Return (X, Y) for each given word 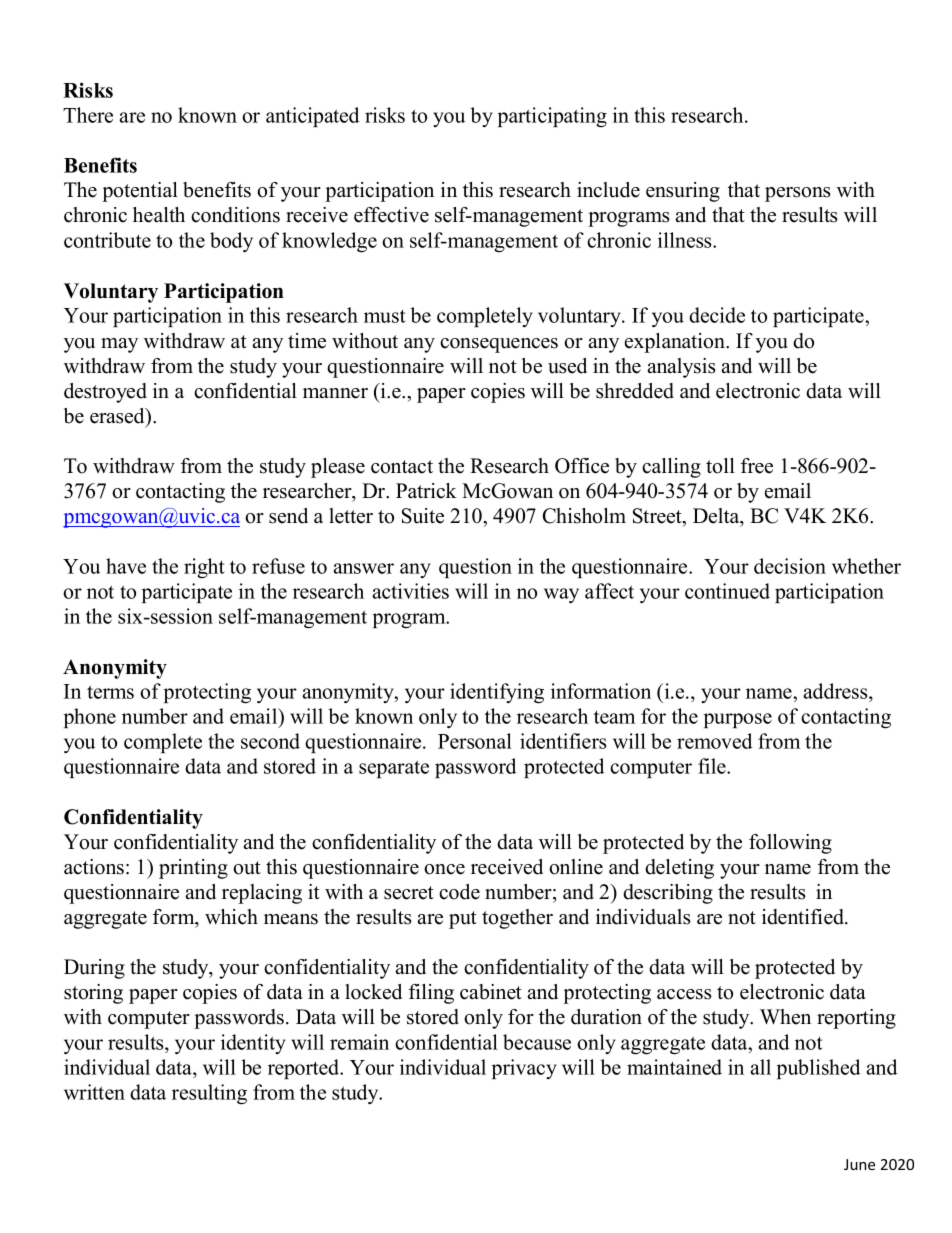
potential (140, 192)
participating (552, 117)
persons (798, 194)
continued (727, 591)
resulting (209, 1094)
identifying (497, 693)
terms (110, 692)
